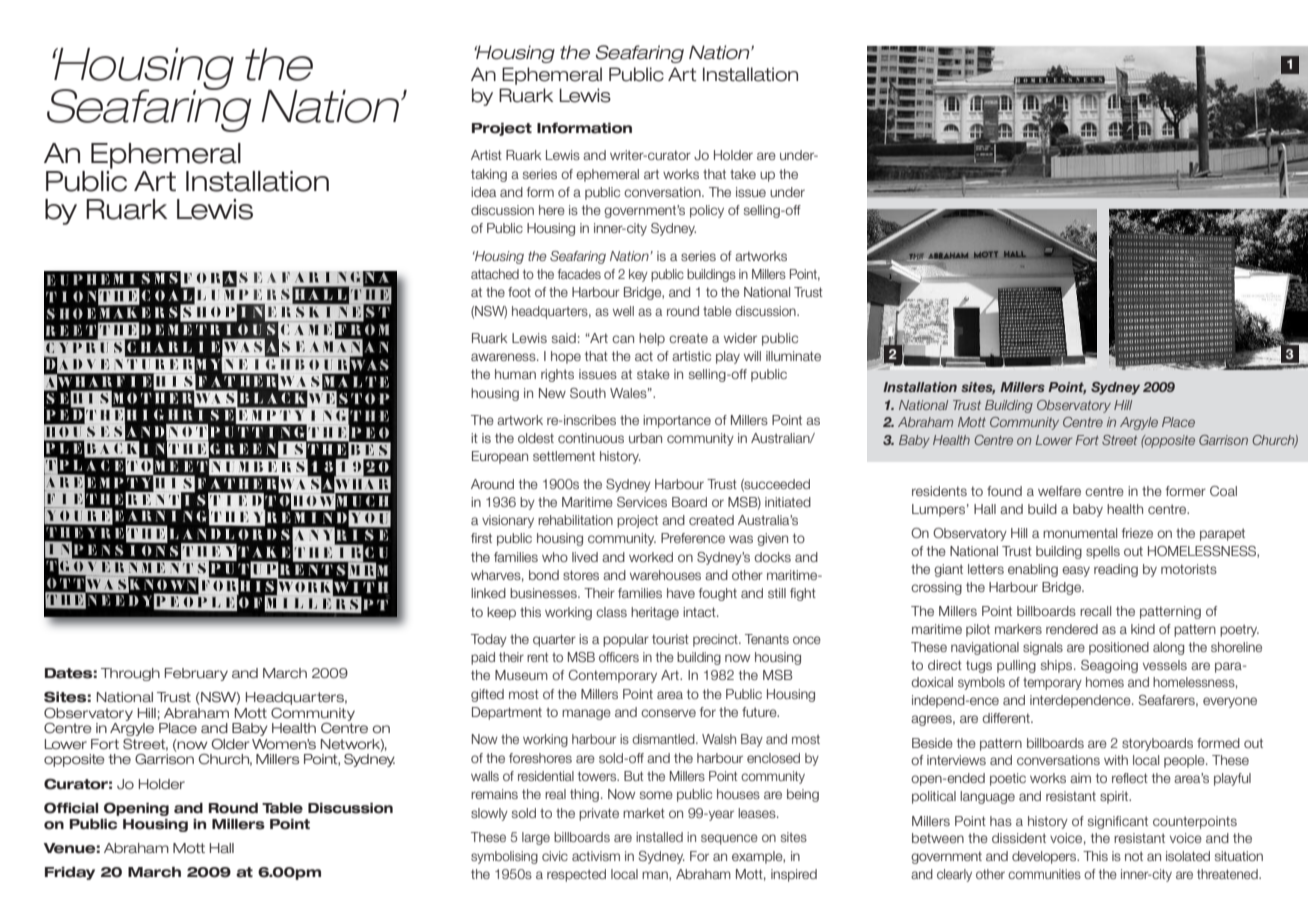  Describe the element at coordinates (670, 639) in the image. I see `tourist` at that location.
